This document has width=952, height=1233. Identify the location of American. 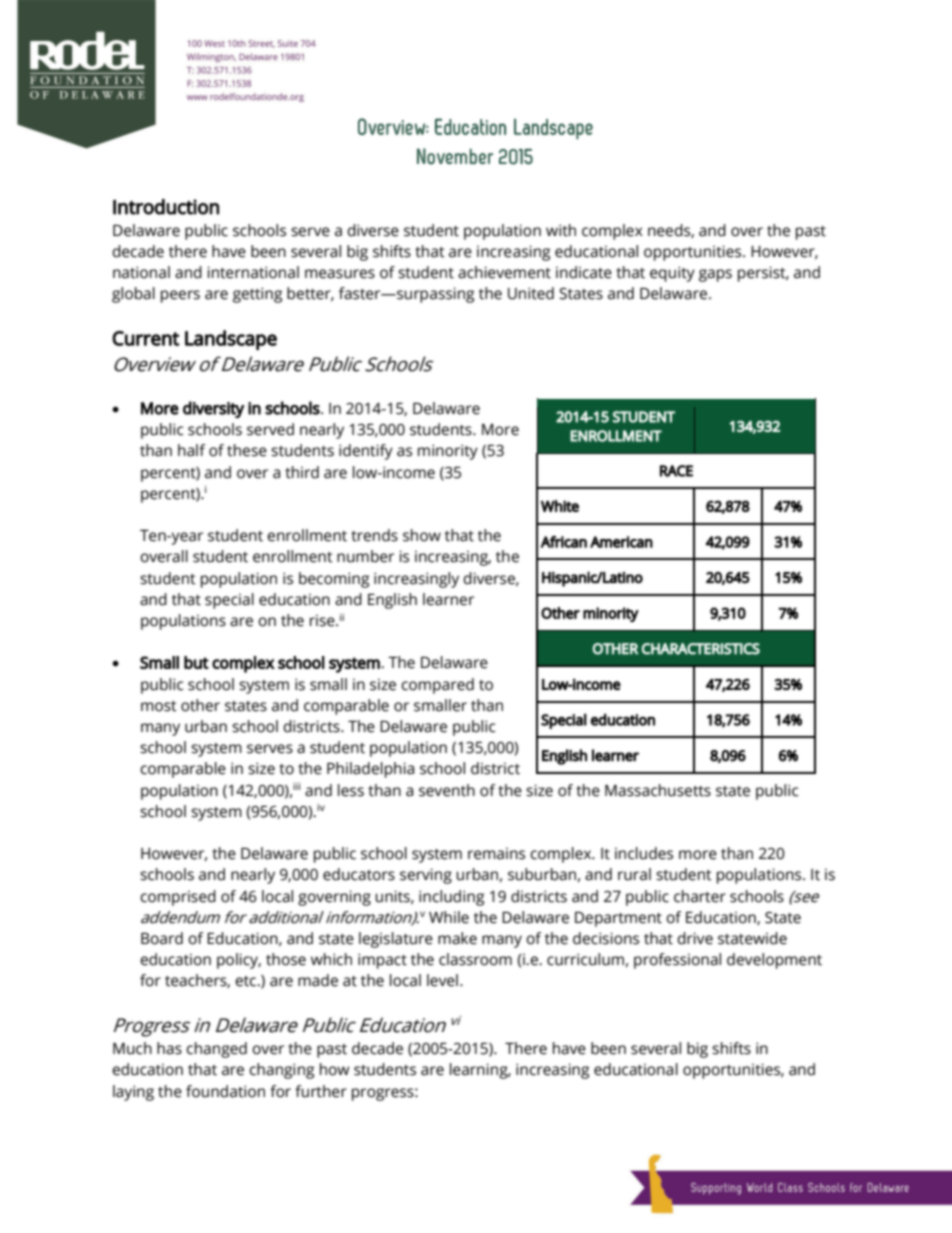
(621, 542).
